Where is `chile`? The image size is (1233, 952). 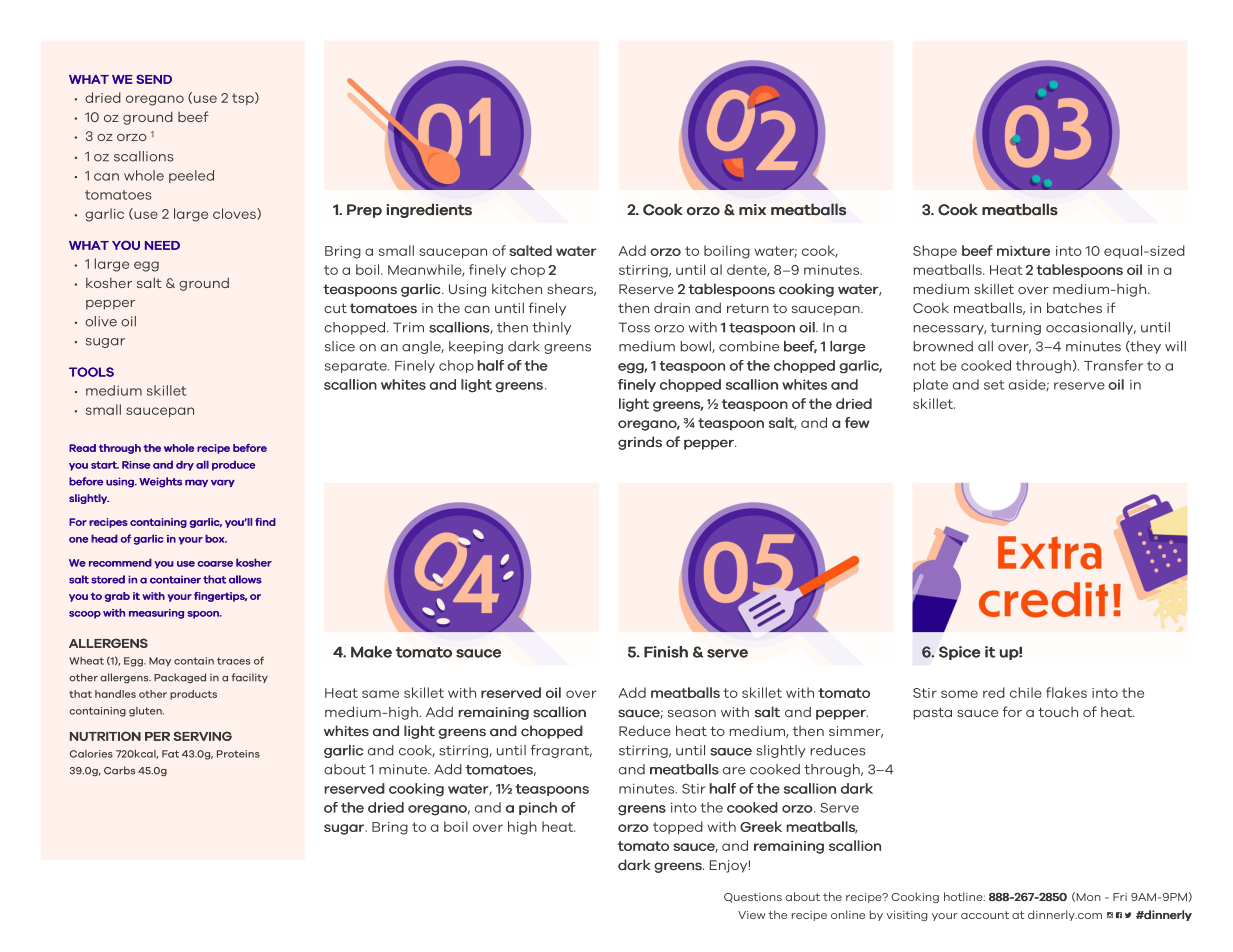 chile is located at coordinates (1026, 692).
